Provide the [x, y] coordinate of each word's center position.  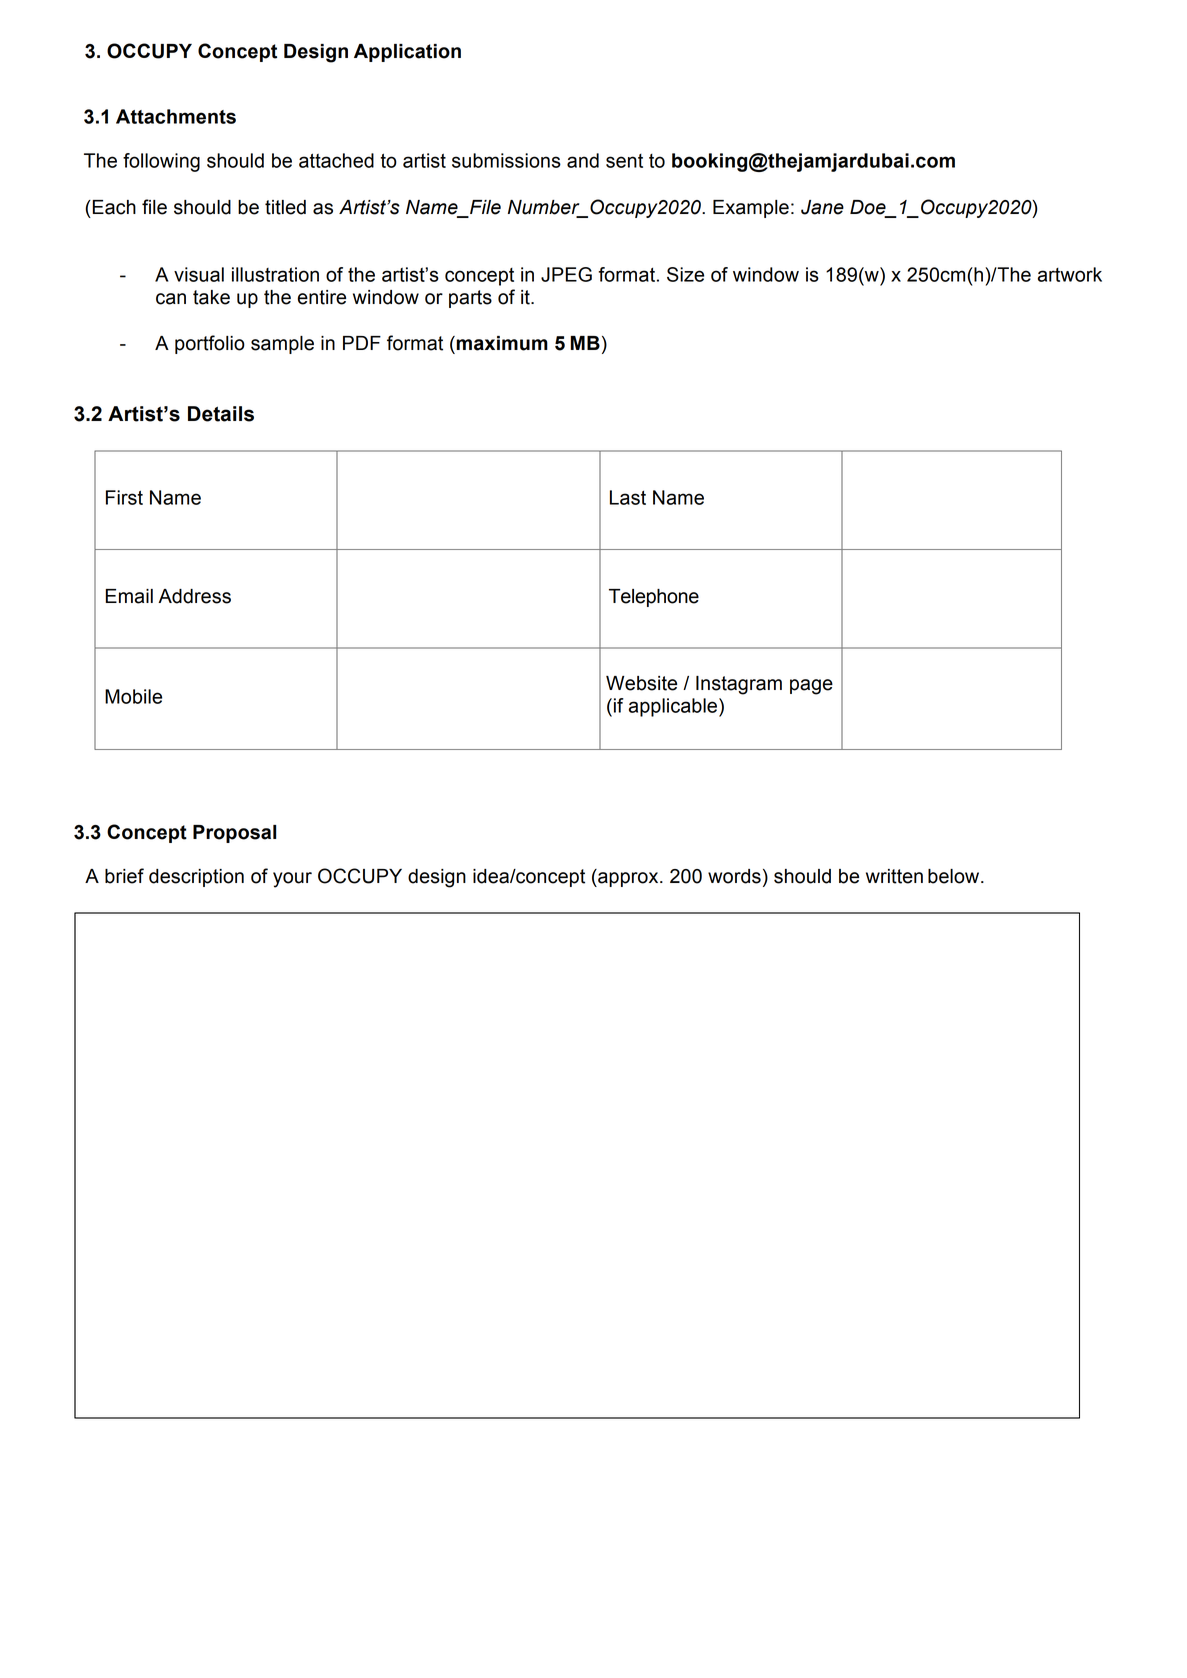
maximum [502, 343]
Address [194, 596]
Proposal [234, 834]
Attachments [176, 116]
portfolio [210, 344]
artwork [1070, 274]
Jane [822, 207]
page [811, 687]
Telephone [654, 598]
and [583, 160]
